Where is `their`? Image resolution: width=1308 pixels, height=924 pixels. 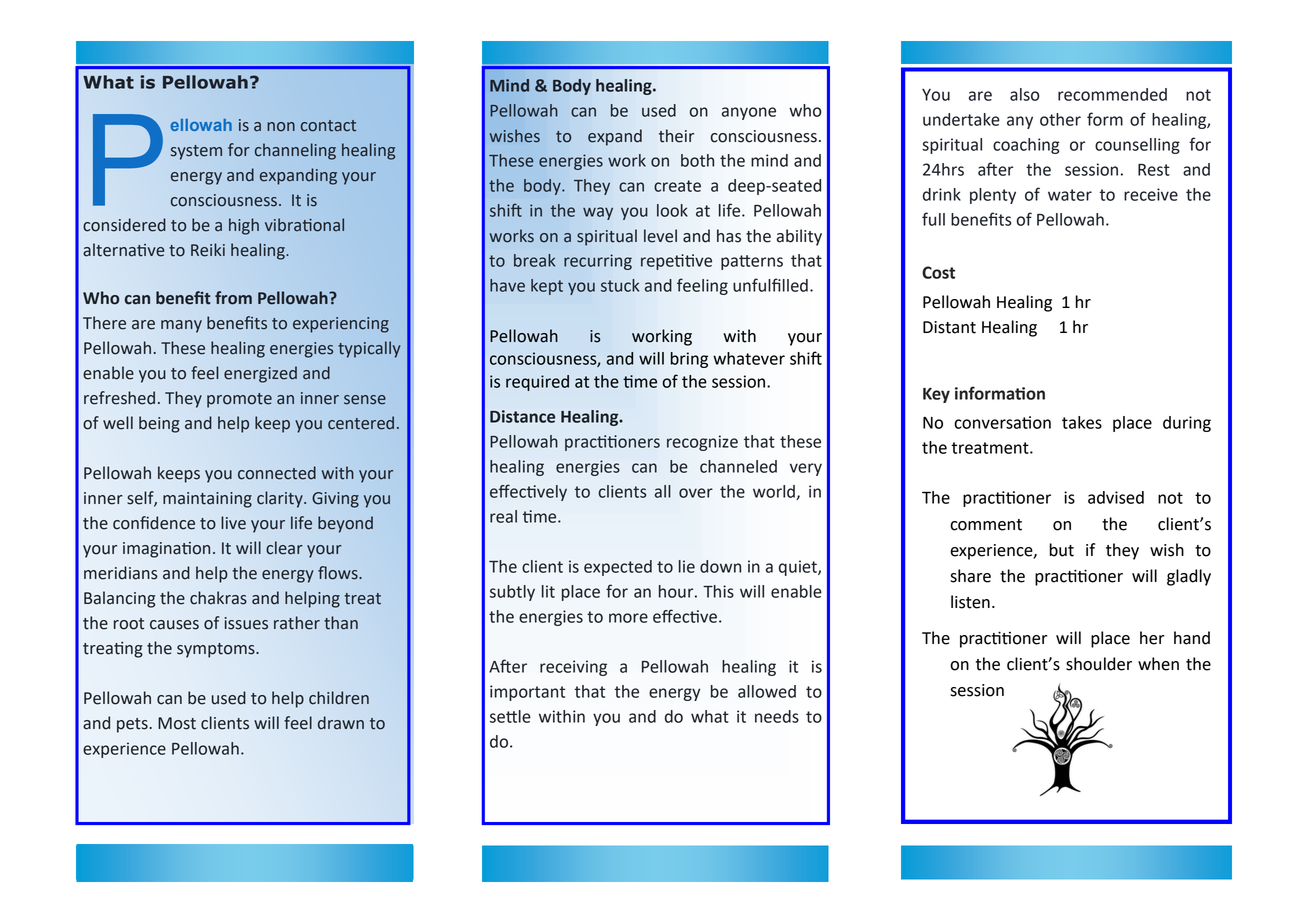 their is located at coordinates (676, 136).
